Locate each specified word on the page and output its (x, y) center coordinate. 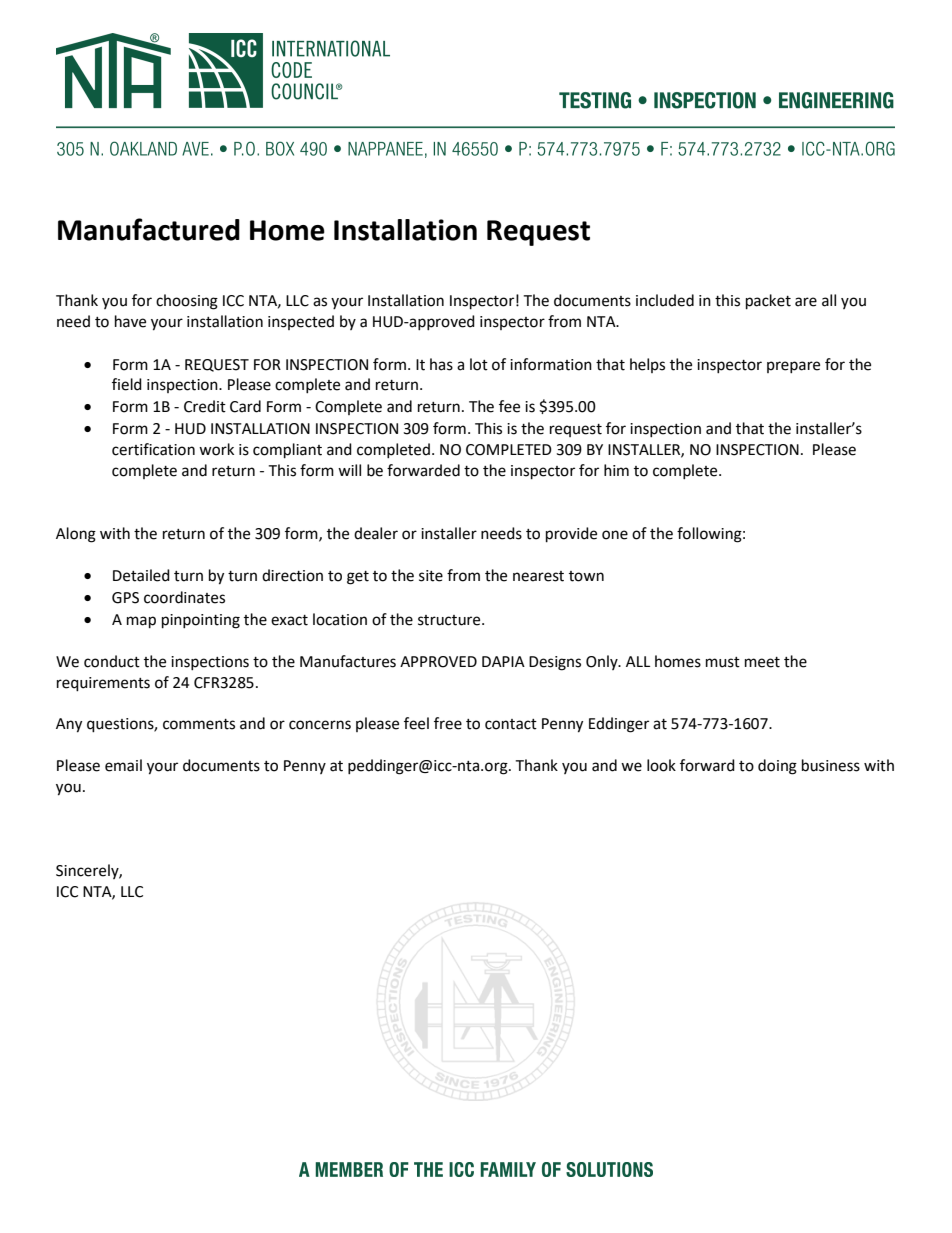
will (349, 470)
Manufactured (149, 229)
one (615, 535)
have (130, 321)
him (616, 470)
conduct (112, 661)
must (723, 662)
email (123, 765)
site (431, 576)
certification (153, 449)
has (441, 364)
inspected (301, 322)
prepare (793, 367)
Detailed (141, 575)
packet (768, 302)
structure (450, 620)
